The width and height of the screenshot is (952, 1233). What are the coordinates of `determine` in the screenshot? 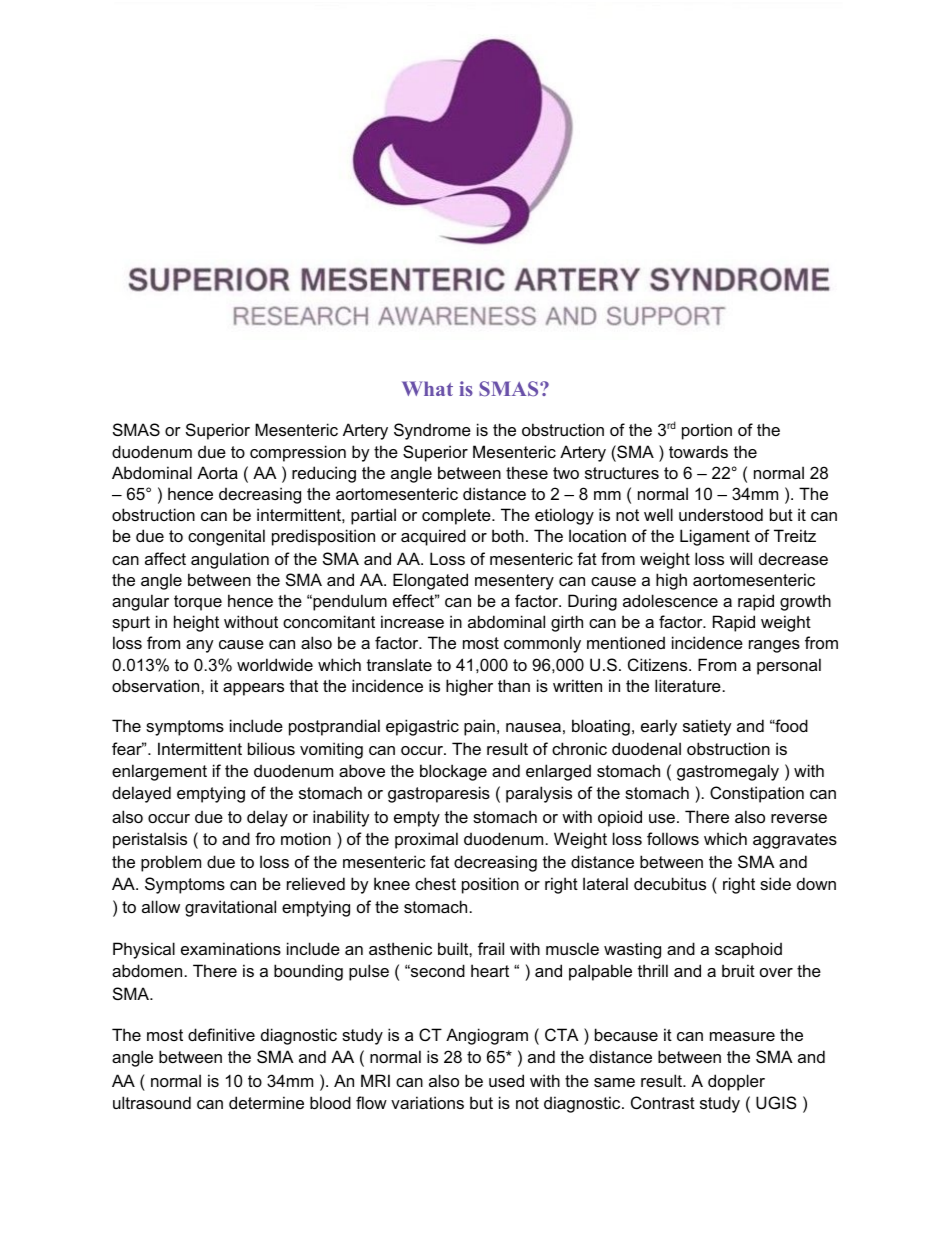 It's located at (266, 1102).
